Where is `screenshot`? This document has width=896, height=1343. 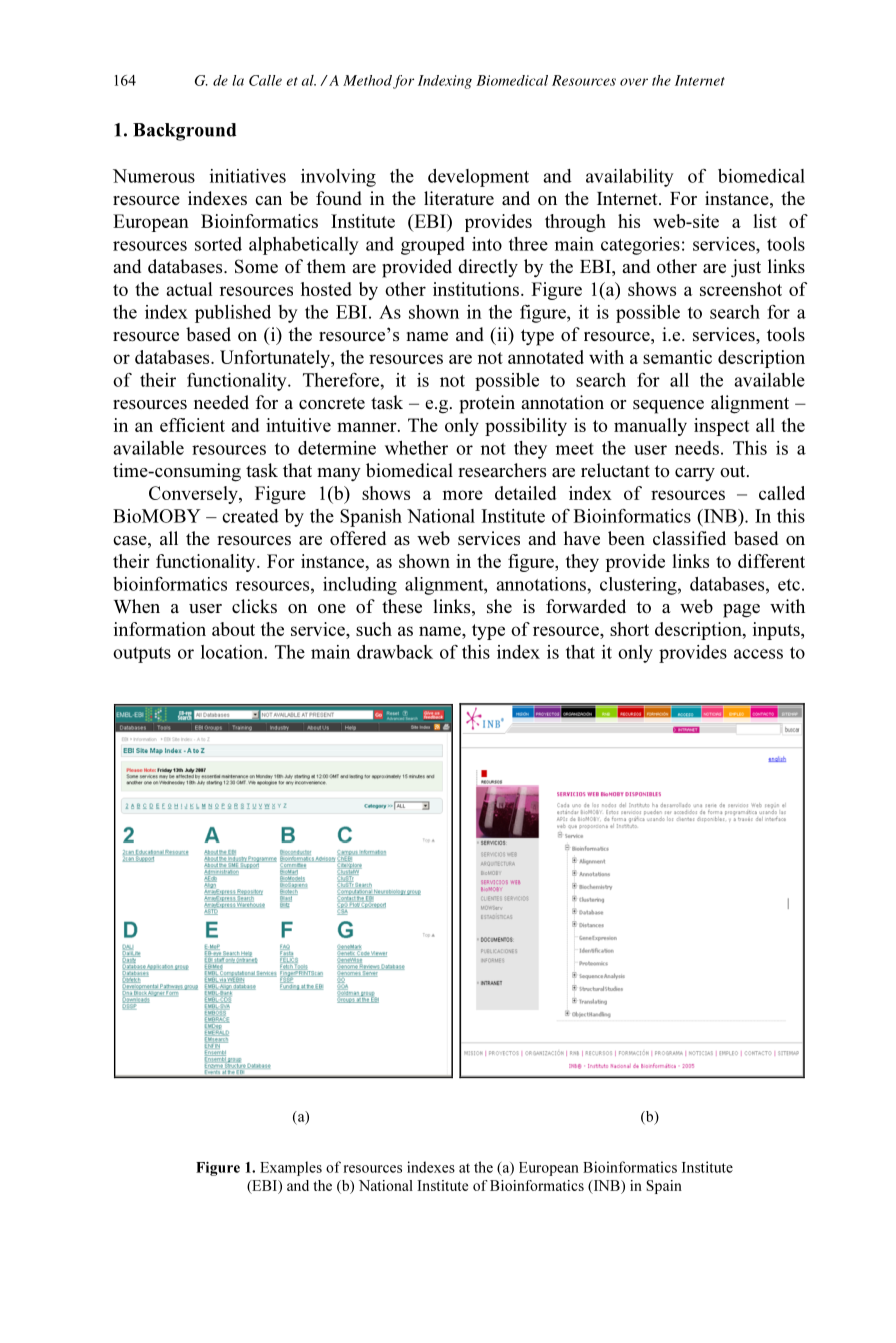
screenshot is located at coordinates (741, 289).
